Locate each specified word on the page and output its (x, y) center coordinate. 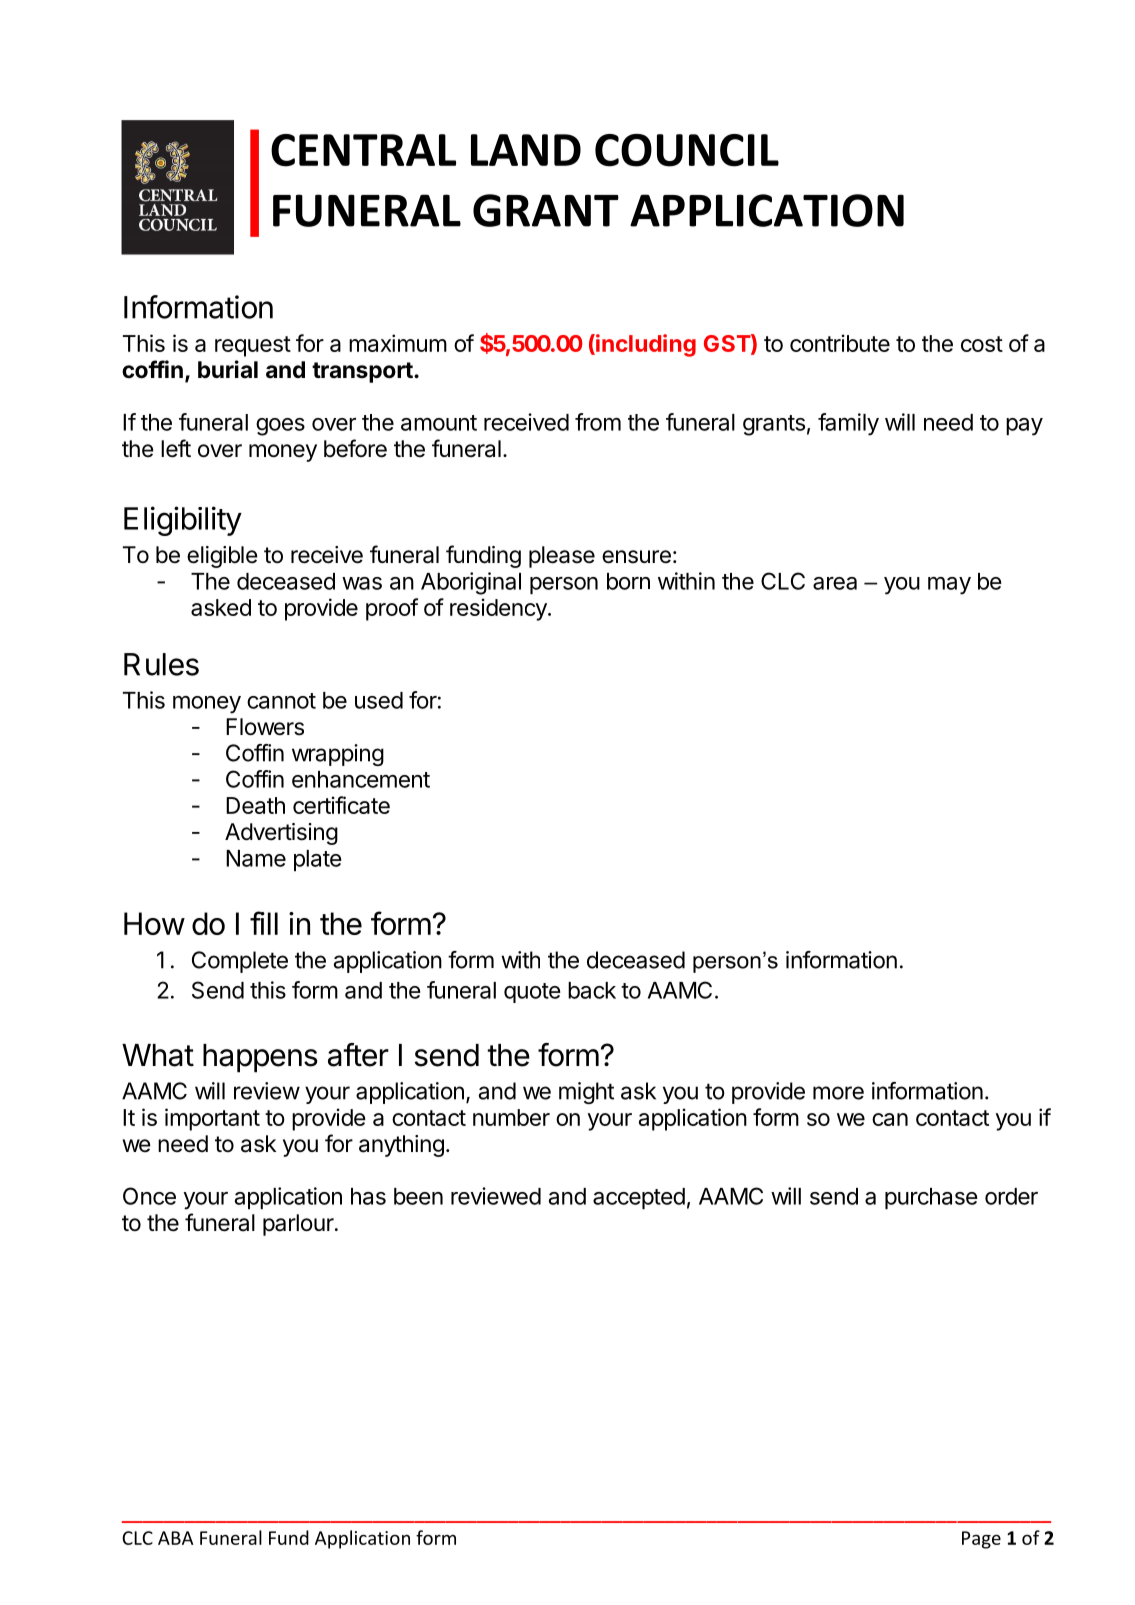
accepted (639, 1198)
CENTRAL (363, 150)
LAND (526, 150)
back (592, 990)
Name (256, 858)
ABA (175, 1538)
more (838, 1093)
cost (982, 344)
